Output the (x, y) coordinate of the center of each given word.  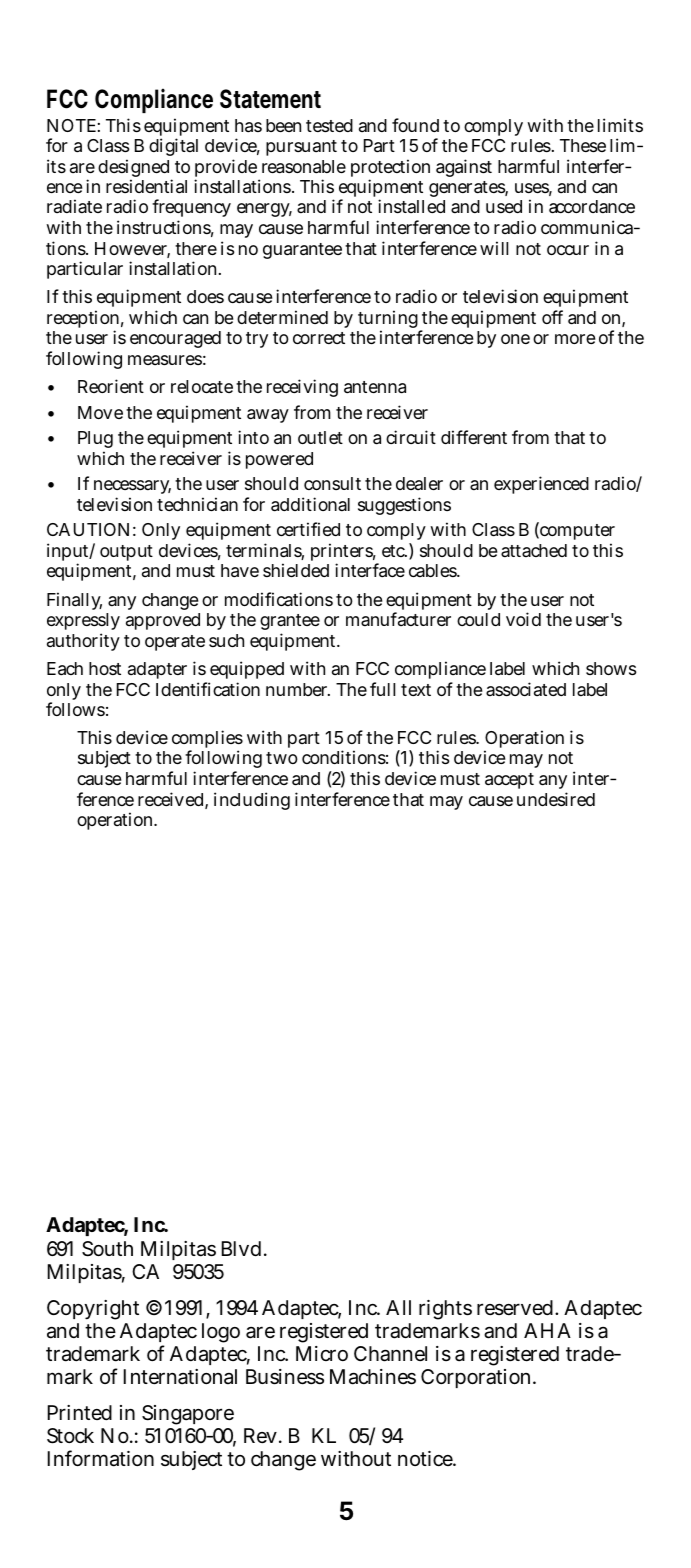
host (105, 668)
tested (329, 125)
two (282, 758)
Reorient (111, 386)
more (575, 339)
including (252, 801)
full (382, 689)
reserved (516, 1308)
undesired (556, 799)
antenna (375, 387)
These (583, 145)
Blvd (243, 1248)
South (107, 1249)
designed (135, 169)
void (523, 619)
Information (100, 1458)
